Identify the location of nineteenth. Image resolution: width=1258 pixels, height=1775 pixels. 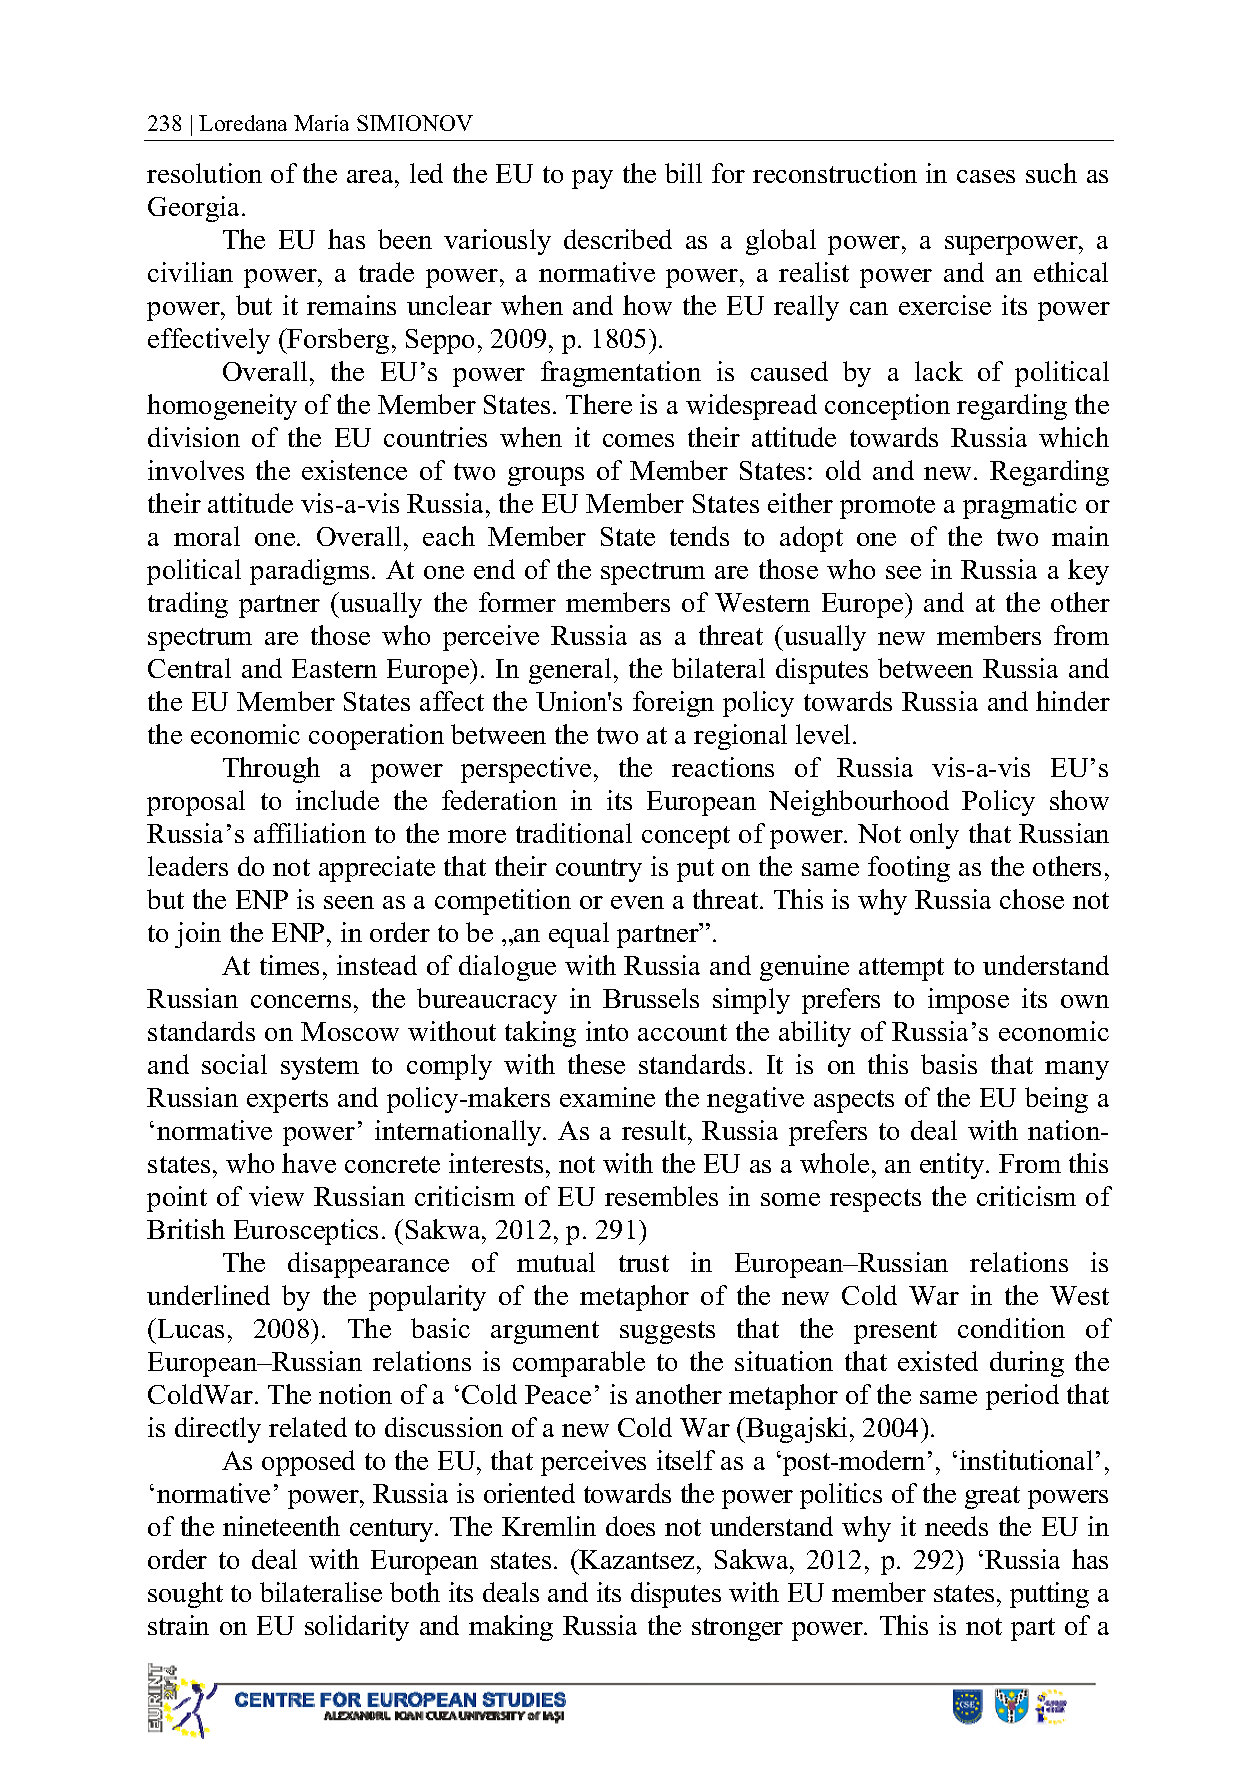
(281, 1526).
